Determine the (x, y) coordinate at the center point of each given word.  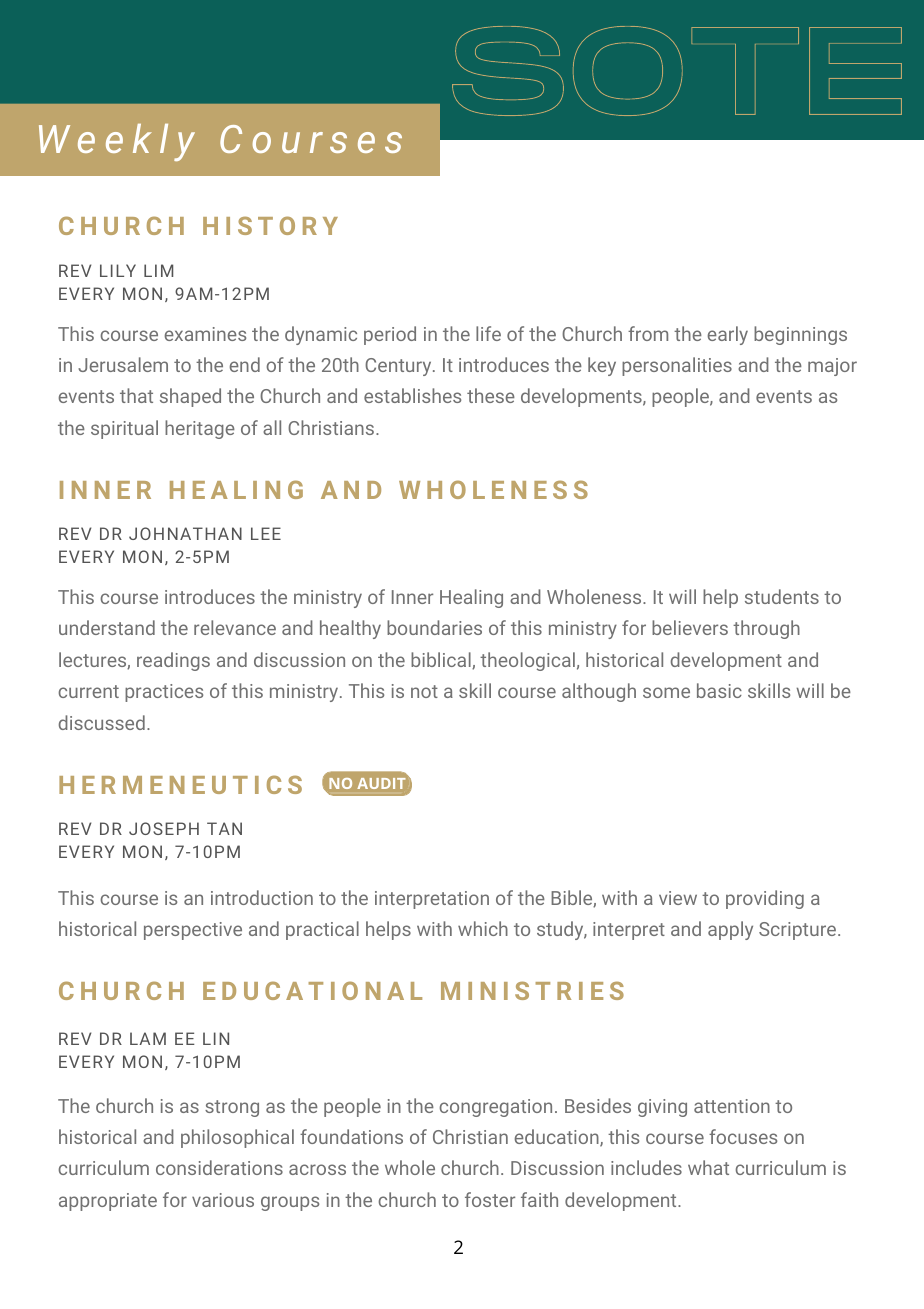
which (483, 928)
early (728, 335)
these (491, 395)
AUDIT (381, 783)
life (488, 333)
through (766, 629)
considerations (219, 1167)
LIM (158, 270)
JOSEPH (164, 828)
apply (730, 930)
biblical (442, 660)
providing (765, 899)
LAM (148, 1038)
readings (173, 661)
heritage (200, 429)
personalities (677, 366)
